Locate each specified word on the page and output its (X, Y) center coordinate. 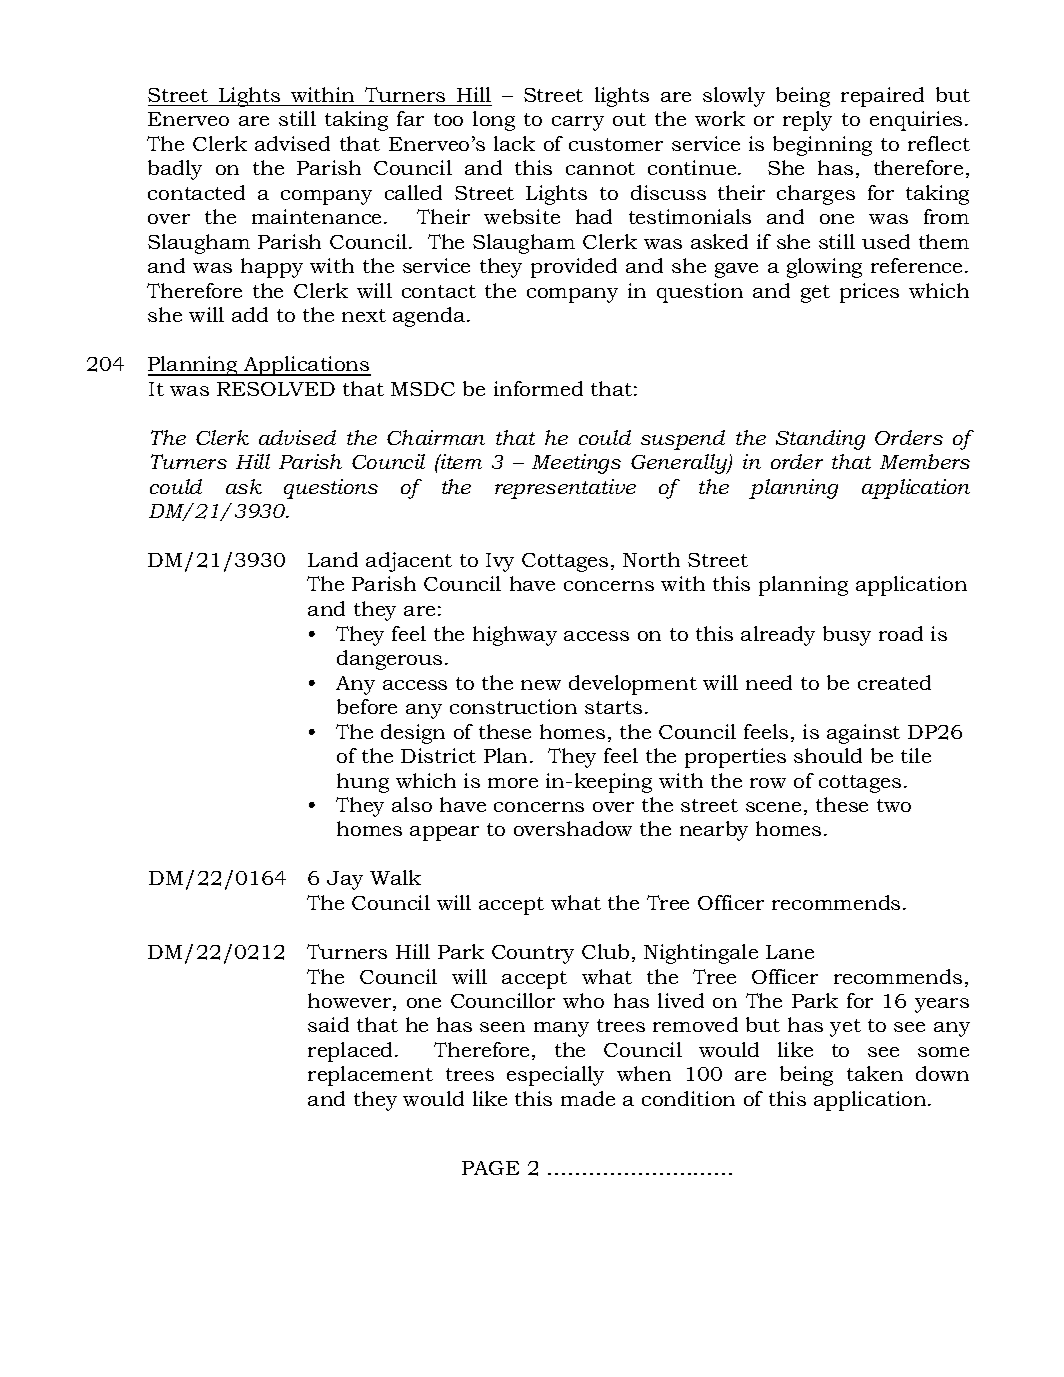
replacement (370, 1076)
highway (515, 636)
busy (847, 636)
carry (578, 123)
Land (333, 559)
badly (175, 170)
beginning (822, 146)
